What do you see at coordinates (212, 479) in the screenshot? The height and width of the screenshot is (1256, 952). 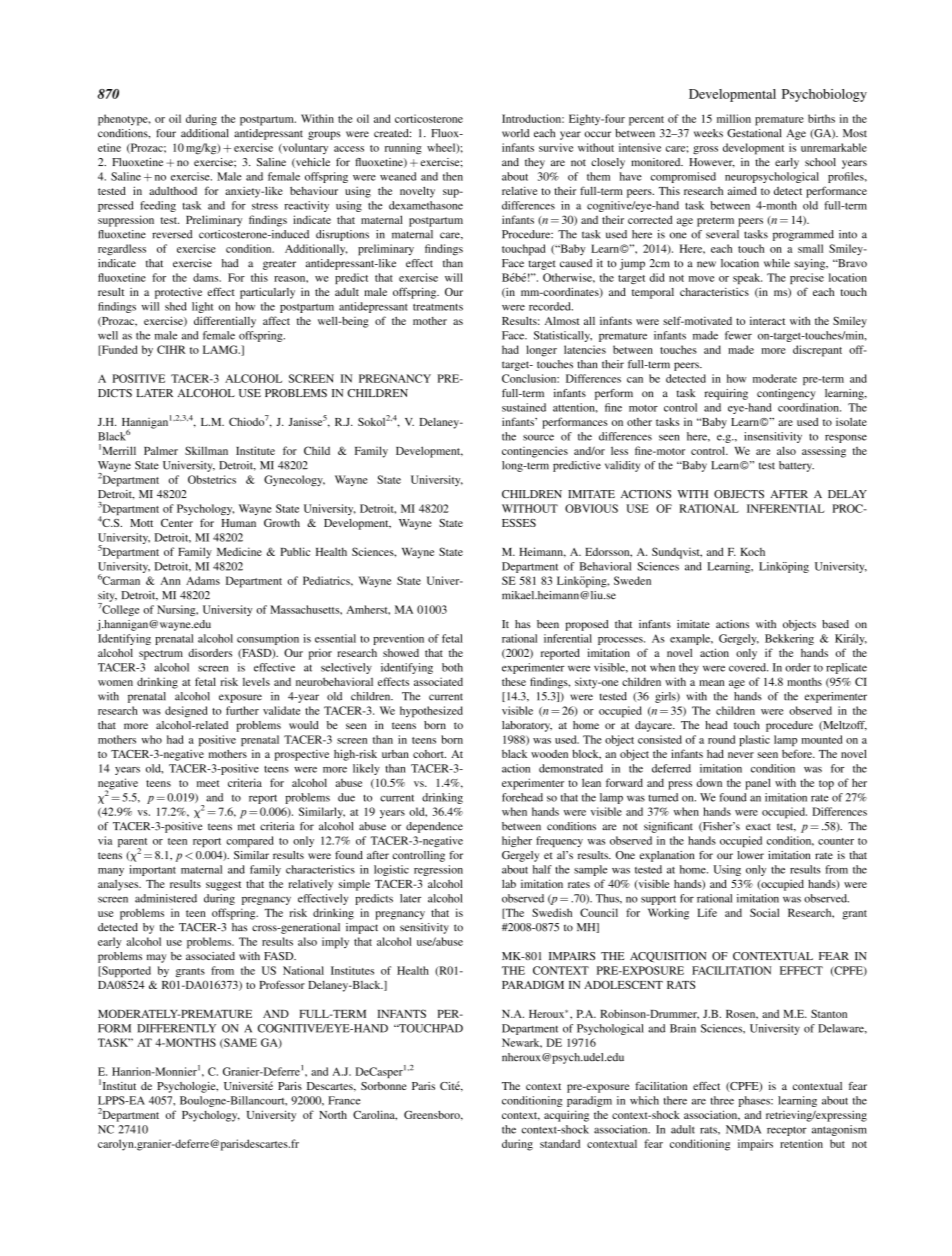 I see `Obstetrics` at bounding box center [212, 479].
